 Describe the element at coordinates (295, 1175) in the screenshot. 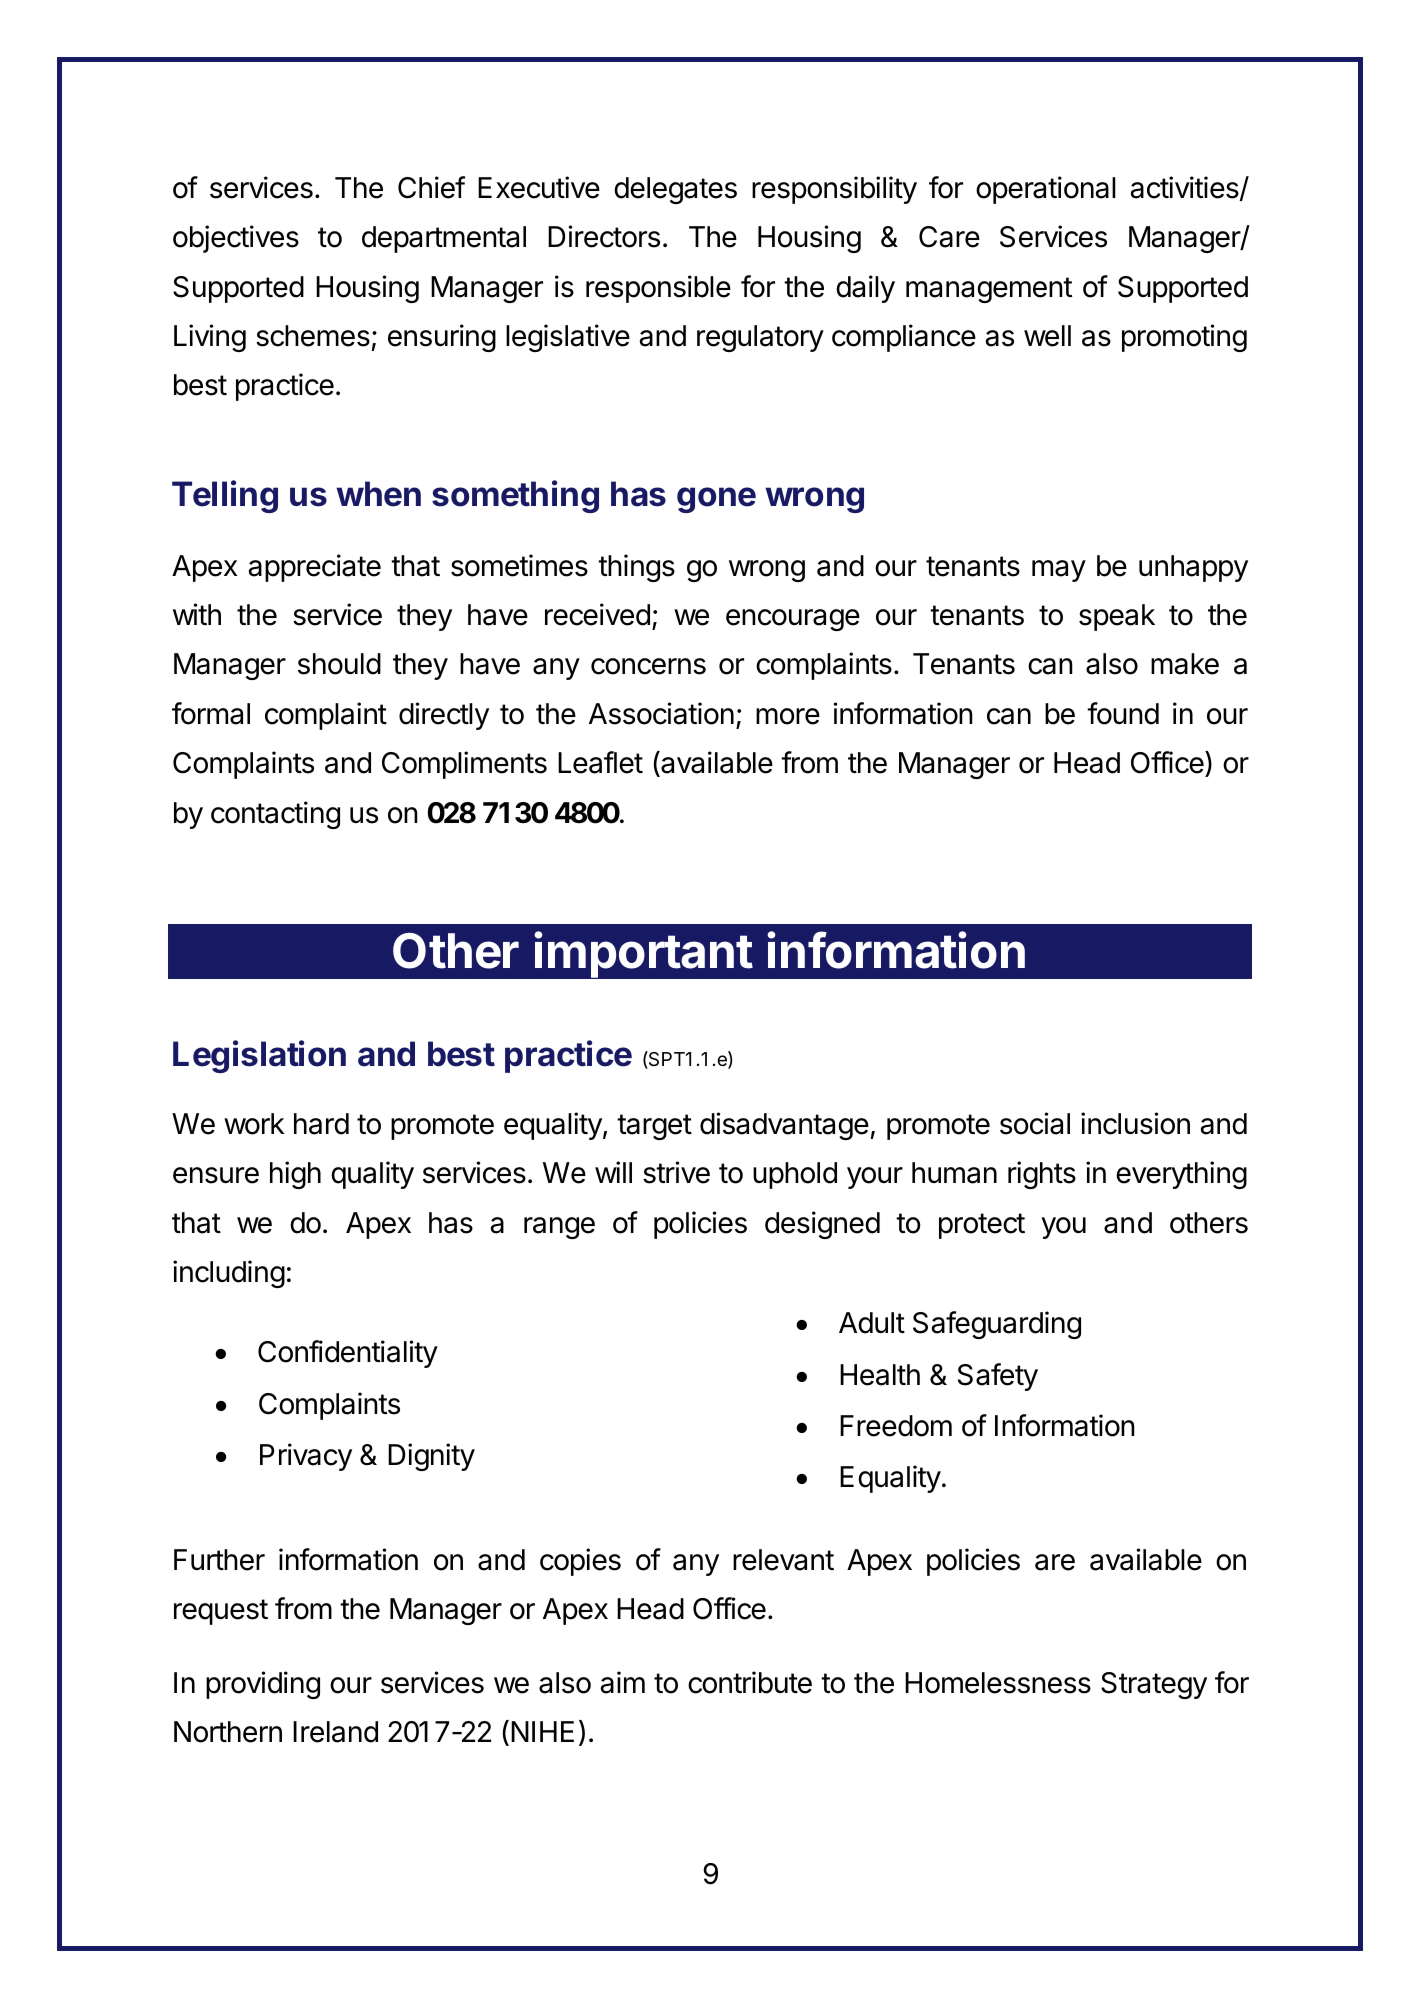

I see `high` at that location.
